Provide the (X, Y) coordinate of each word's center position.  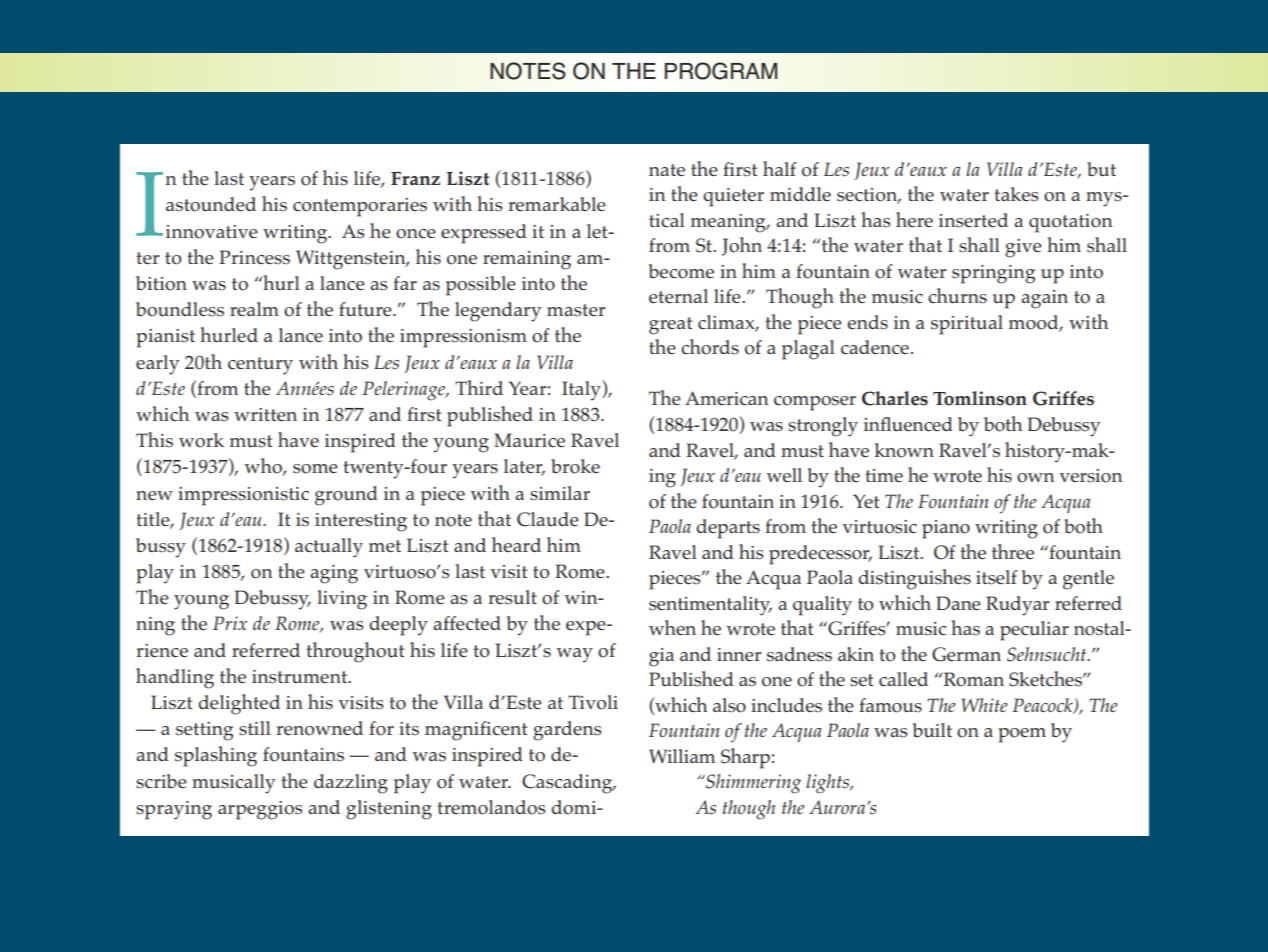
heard (516, 544)
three (1013, 551)
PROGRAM (721, 71)
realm (254, 309)
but (1101, 169)
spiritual (967, 325)
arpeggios (260, 810)
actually (329, 548)
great (670, 326)
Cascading (568, 784)
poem (1022, 735)
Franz (415, 178)
